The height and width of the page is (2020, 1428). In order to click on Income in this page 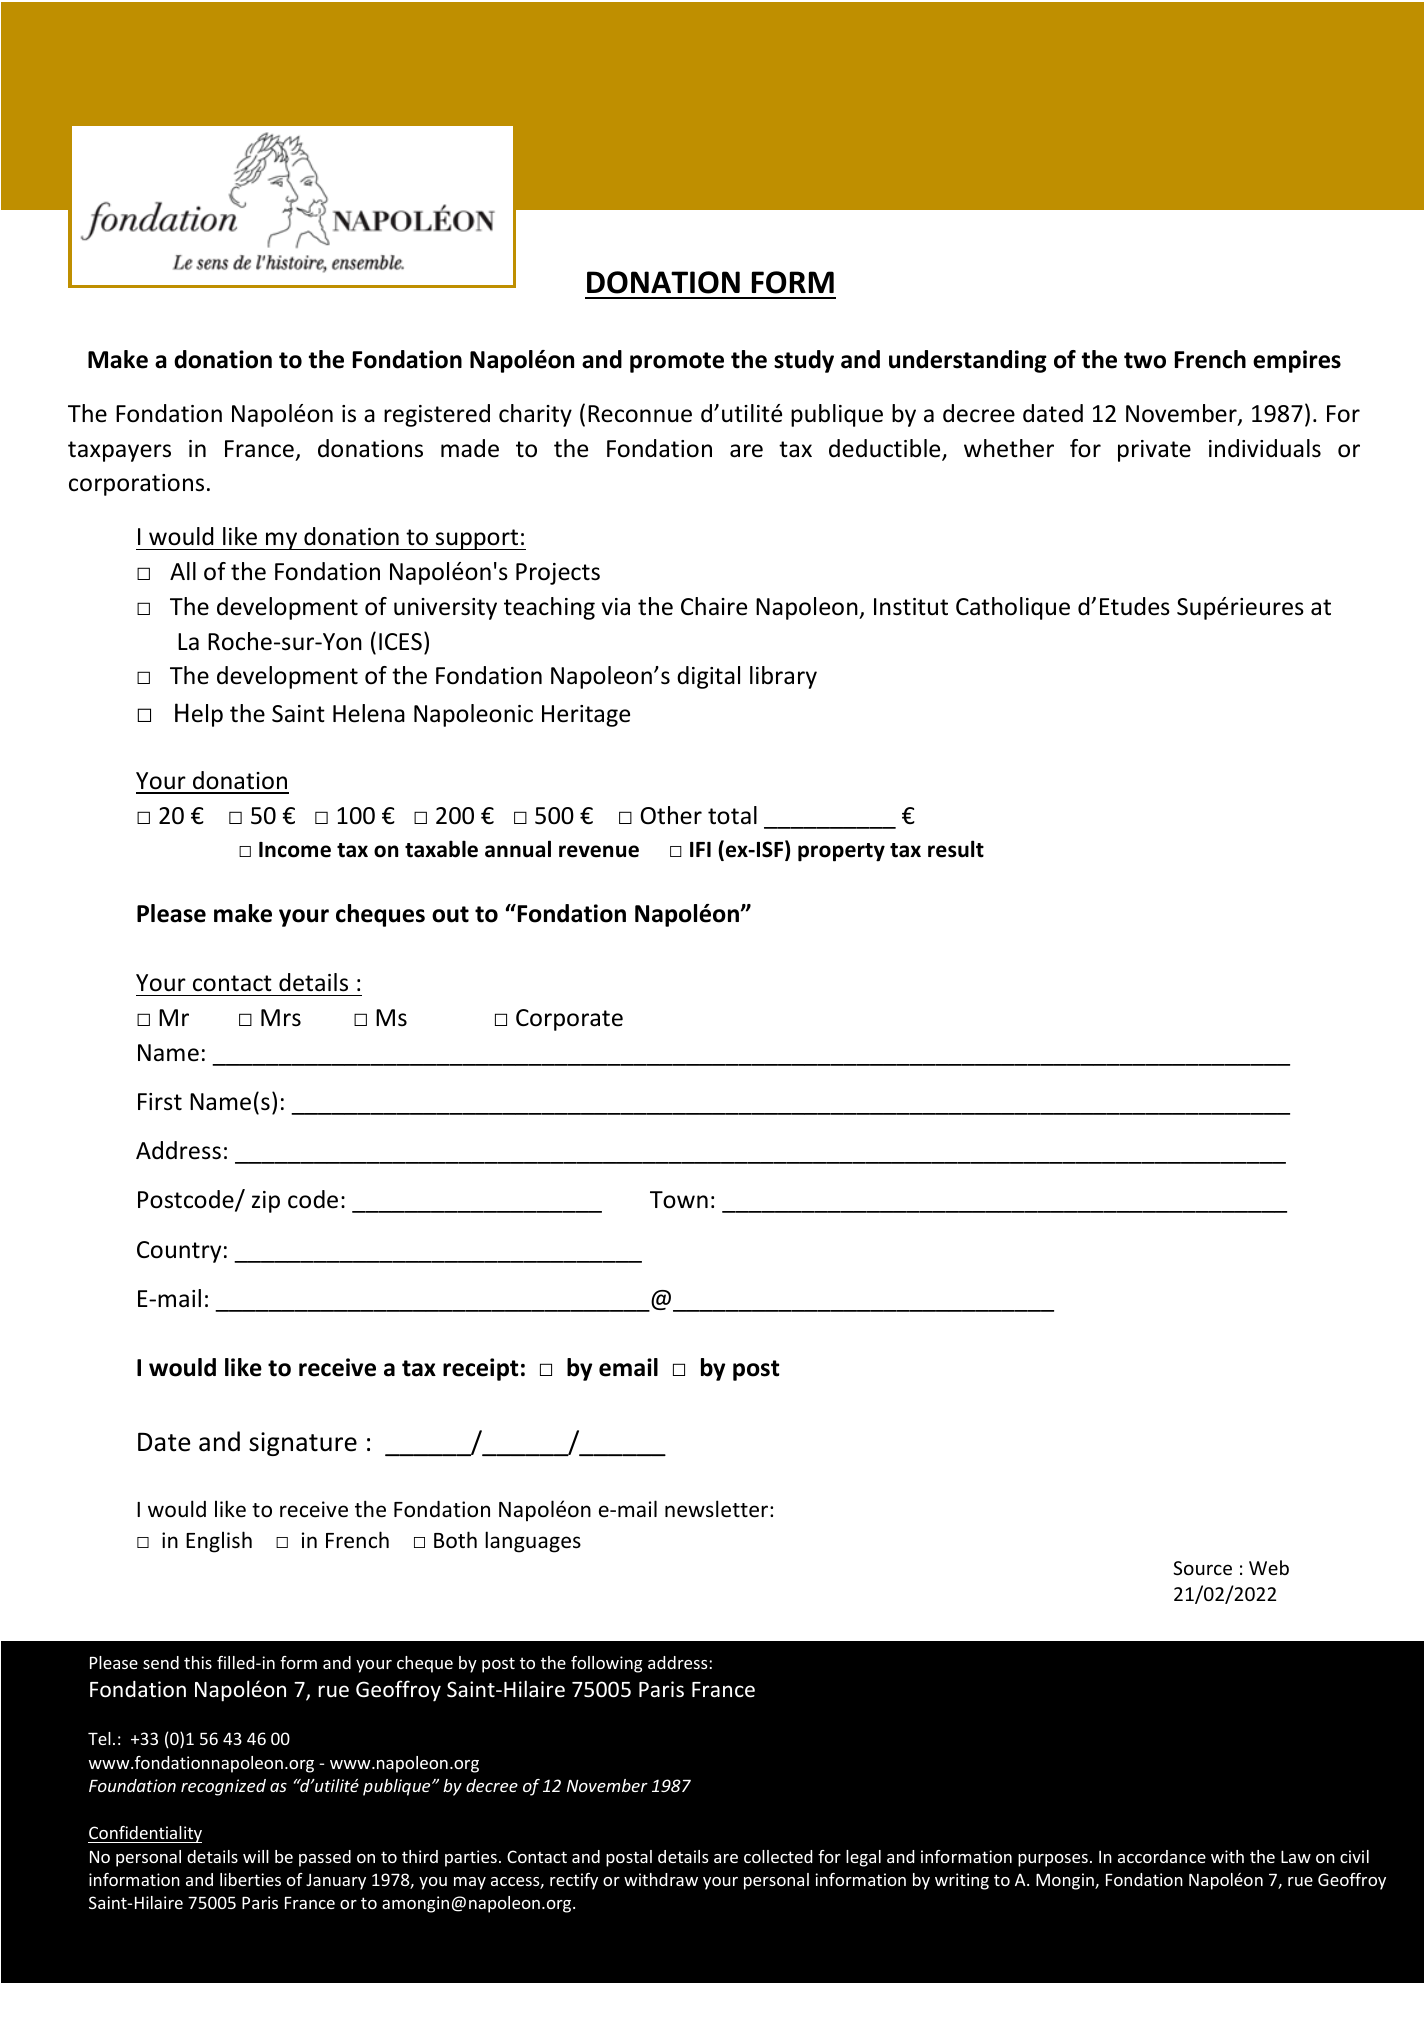, I will do `click(295, 850)`.
